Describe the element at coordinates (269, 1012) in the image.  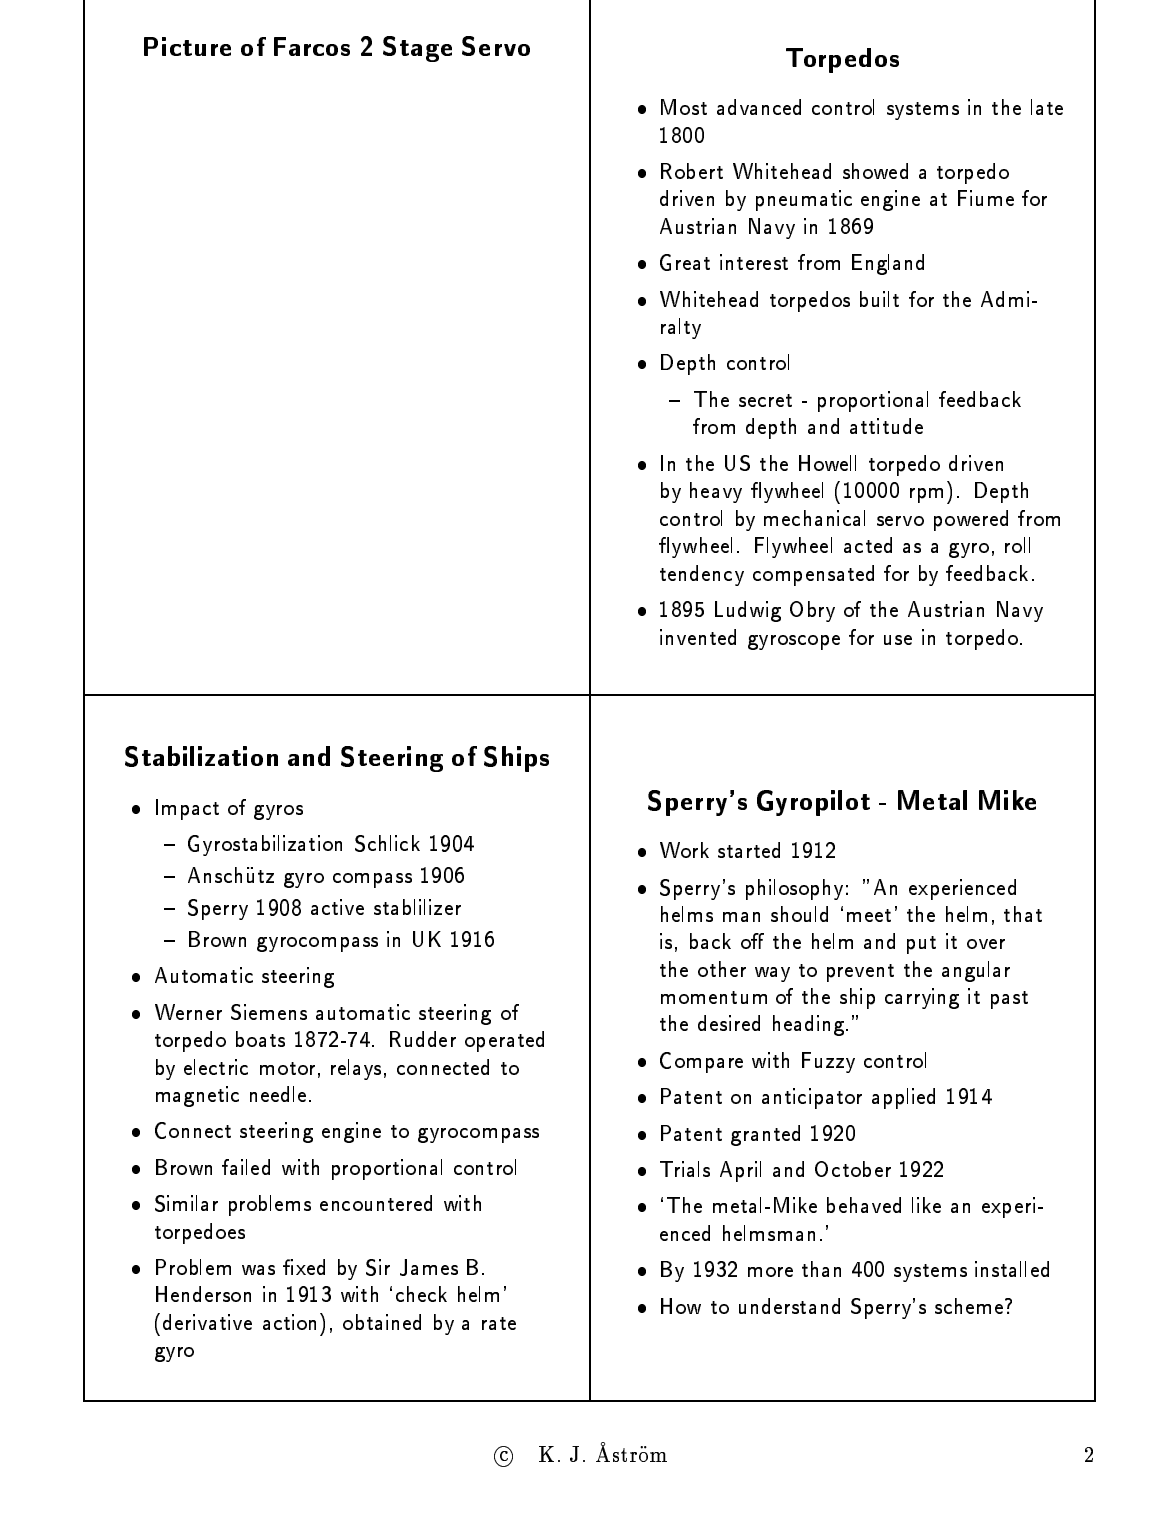
I see `Siemens` at that location.
